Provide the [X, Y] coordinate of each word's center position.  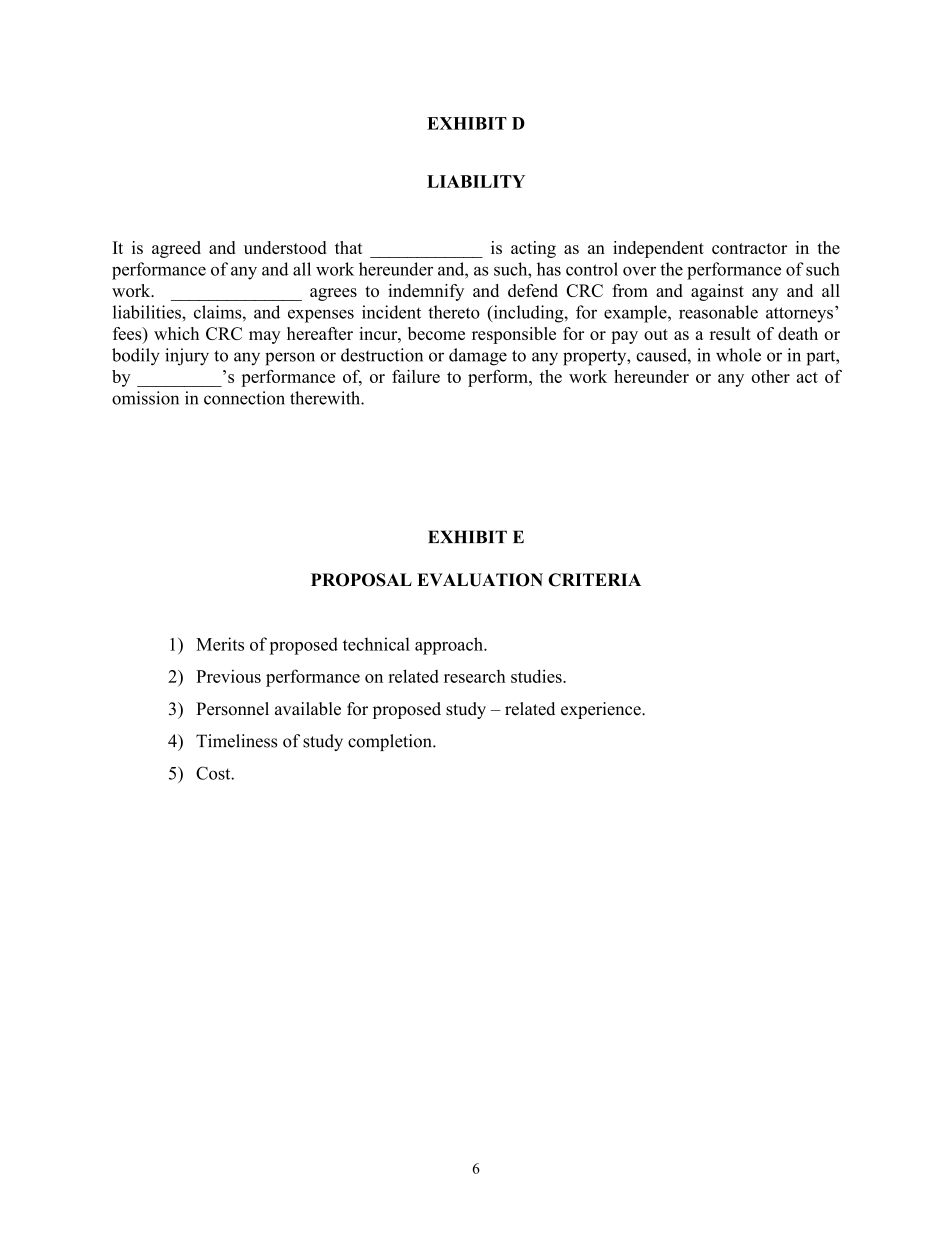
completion [391, 742]
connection [244, 398]
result [730, 333]
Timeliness [236, 741]
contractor [749, 248]
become [436, 333]
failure [416, 376]
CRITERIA [594, 580]
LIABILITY [476, 181]
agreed [176, 249]
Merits [220, 644]
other [770, 376]
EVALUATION [480, 580]
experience [602, 710]
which [176, 333]
